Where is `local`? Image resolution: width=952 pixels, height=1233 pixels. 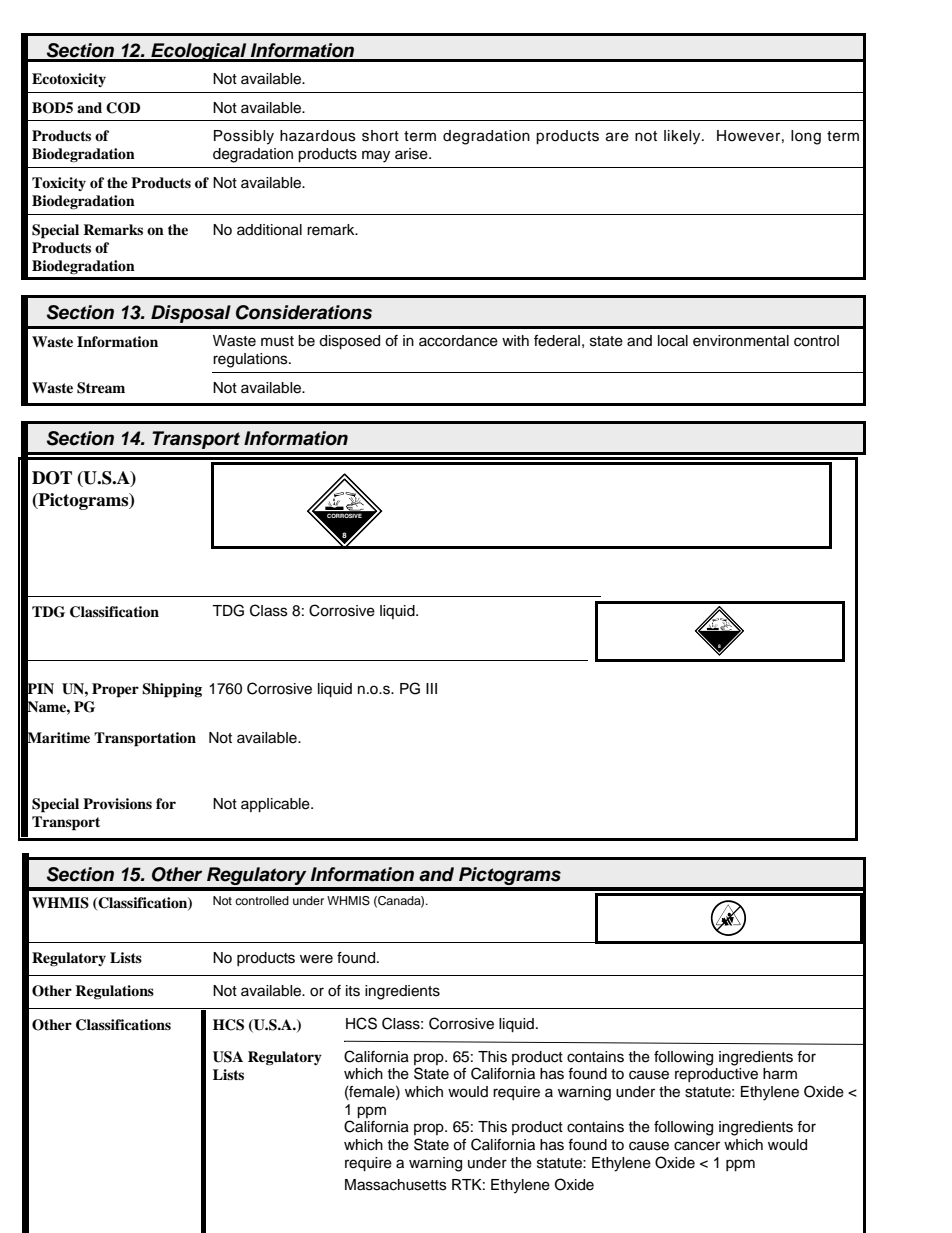
local is located at coordinates (673, 341).
